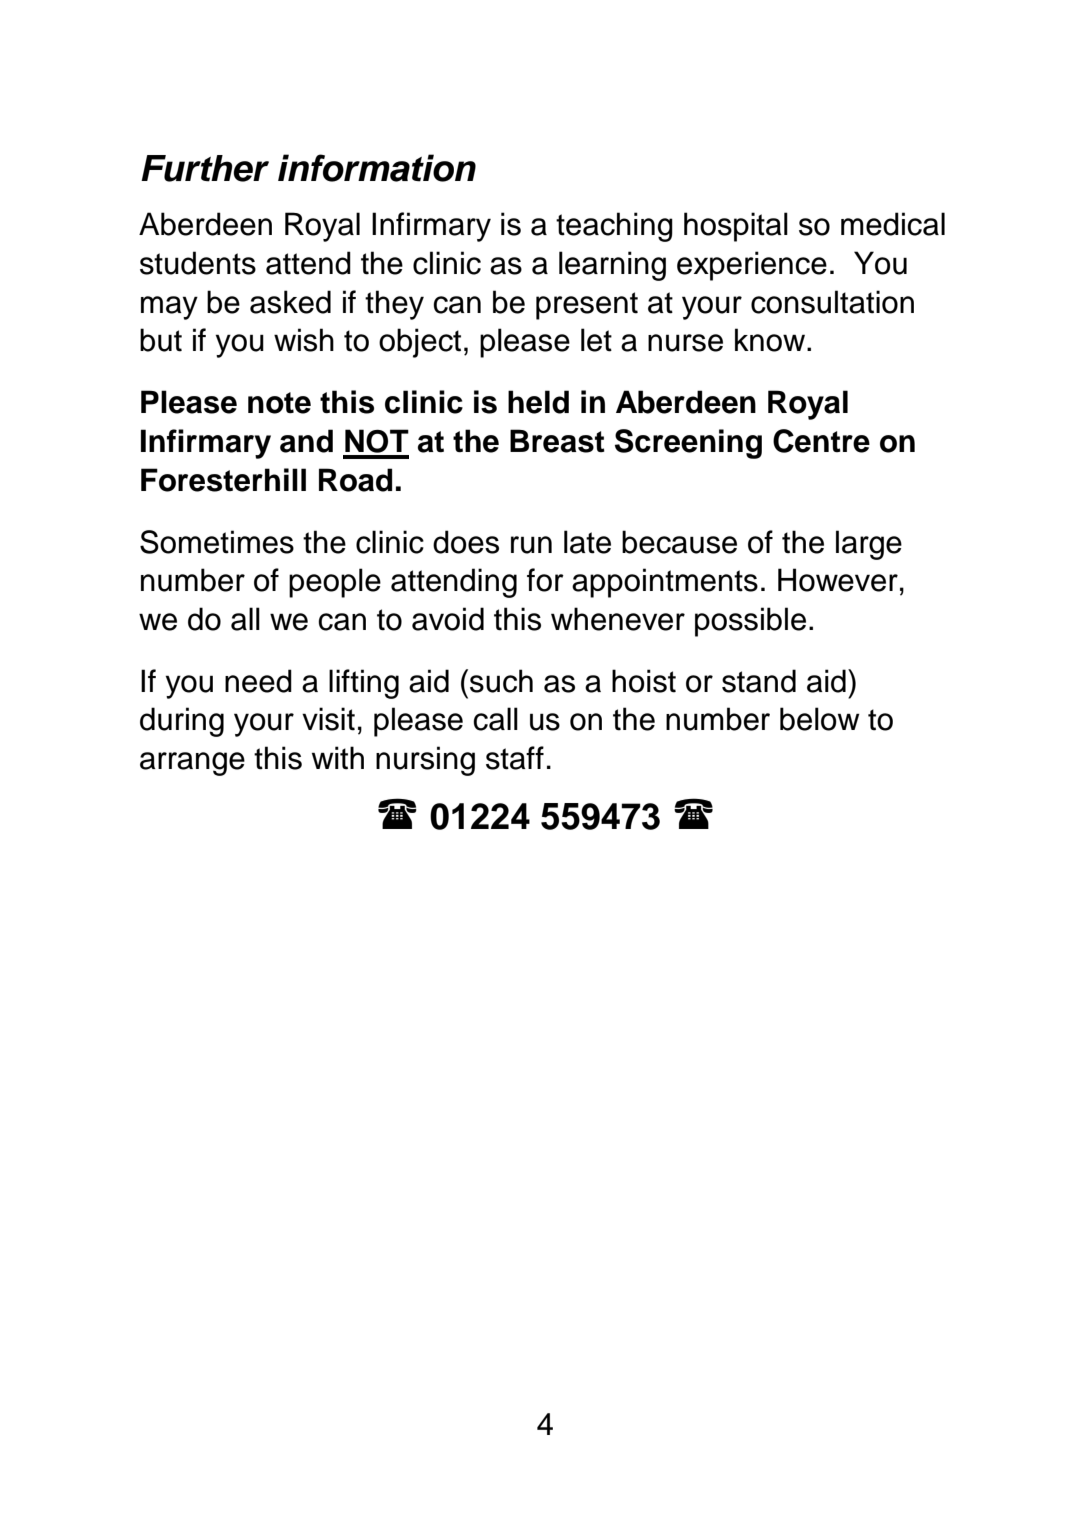 This screenshot has width=1082, height=1535. Describe the element at coordinates (192, 764) in the screenshot. I see `arrange` at that location.
